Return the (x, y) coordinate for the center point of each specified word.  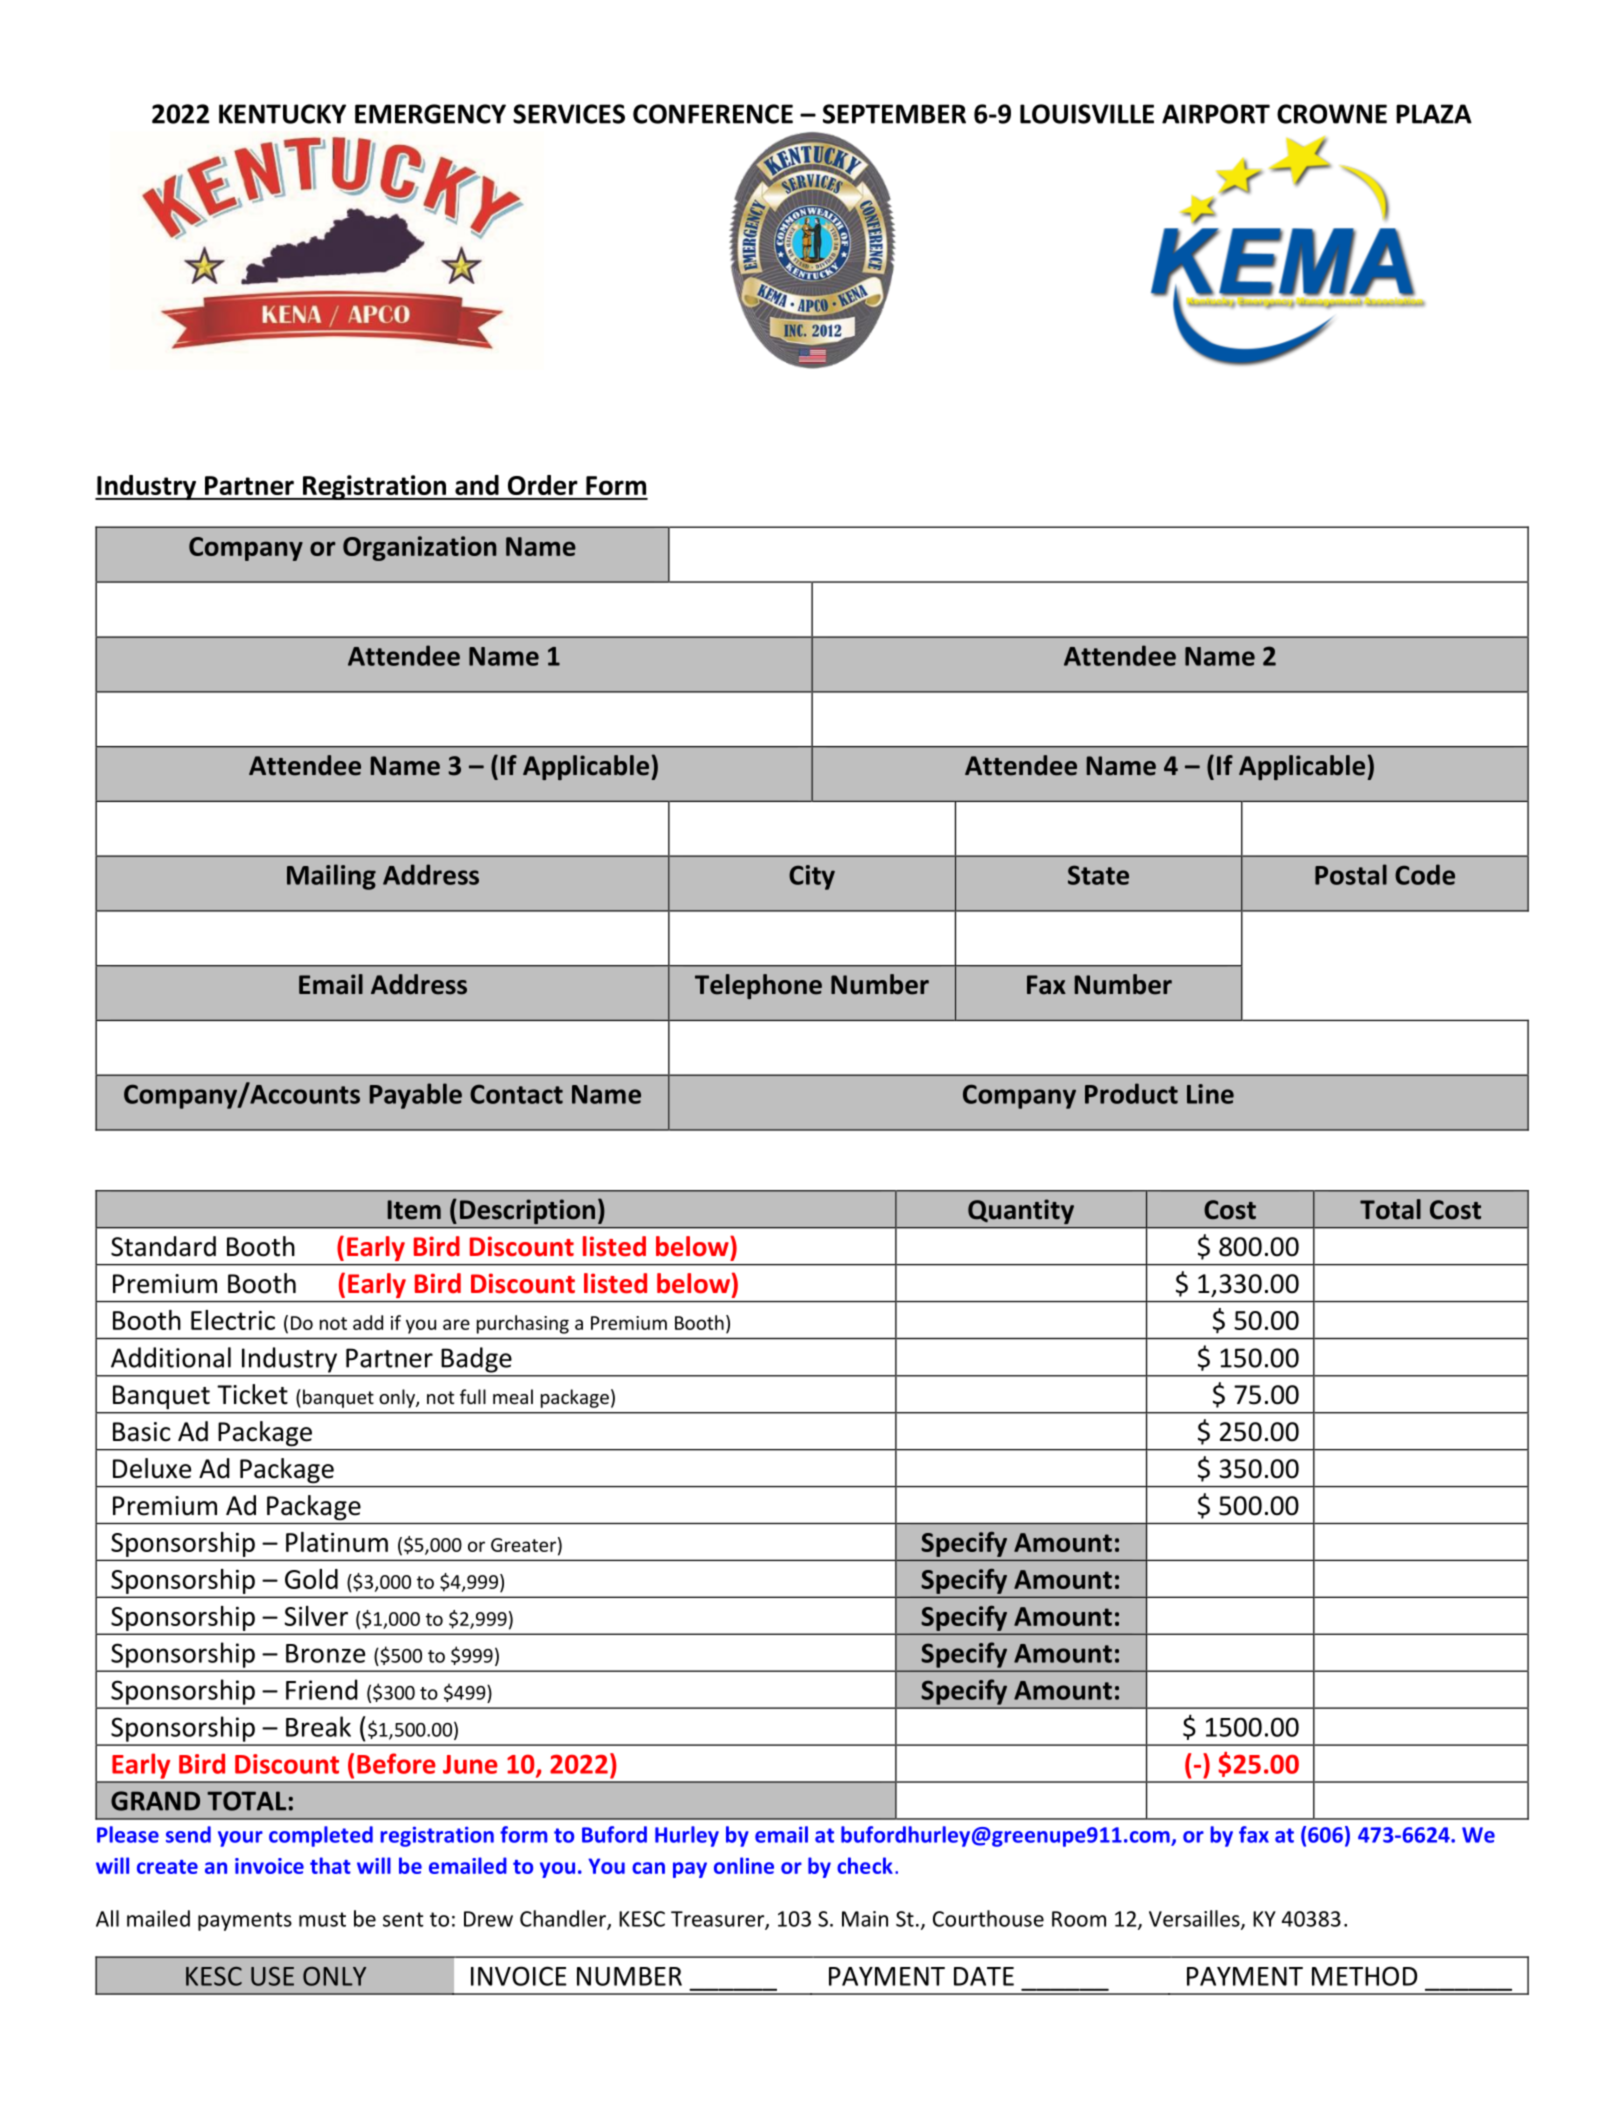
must (322, 1919)
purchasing (523, 1324)
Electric (233, 1320)
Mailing (331, 877)
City (812, 877)
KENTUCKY (282, 114)
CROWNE (1332, 114)
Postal (1351, 874)
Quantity (1021, 1211)
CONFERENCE (713, 114)
